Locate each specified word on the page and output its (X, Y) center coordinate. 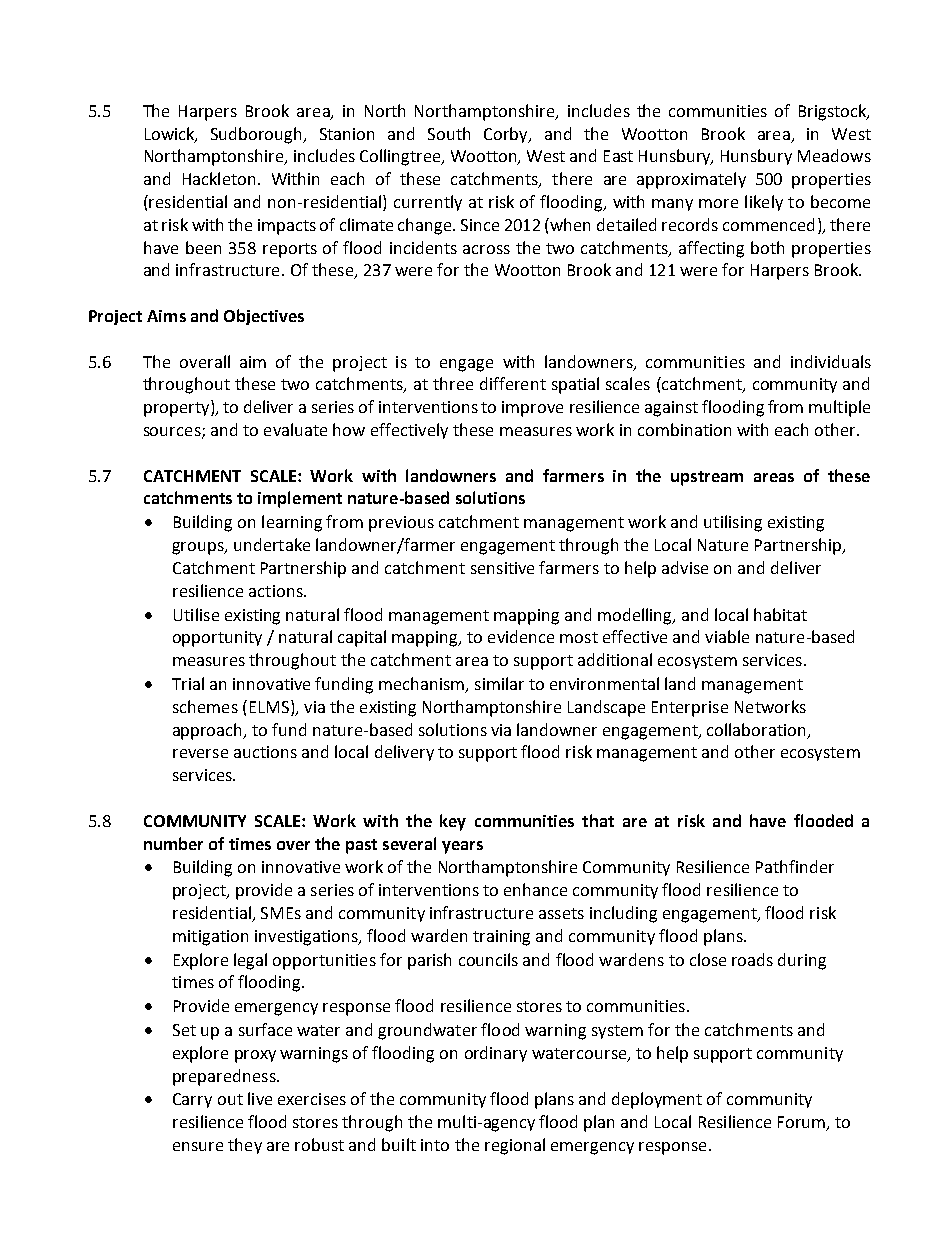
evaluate (295, 429)
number (173, 843)
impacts (287, 227)
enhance (535, 889)
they (245, 1146)
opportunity (217, 639)
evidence (521, 636)
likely (764, 203)
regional (515, 1146)
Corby (507, 135)
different (513, 383)
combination (684, 429)
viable (727, 636)
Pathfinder (795, 866)
